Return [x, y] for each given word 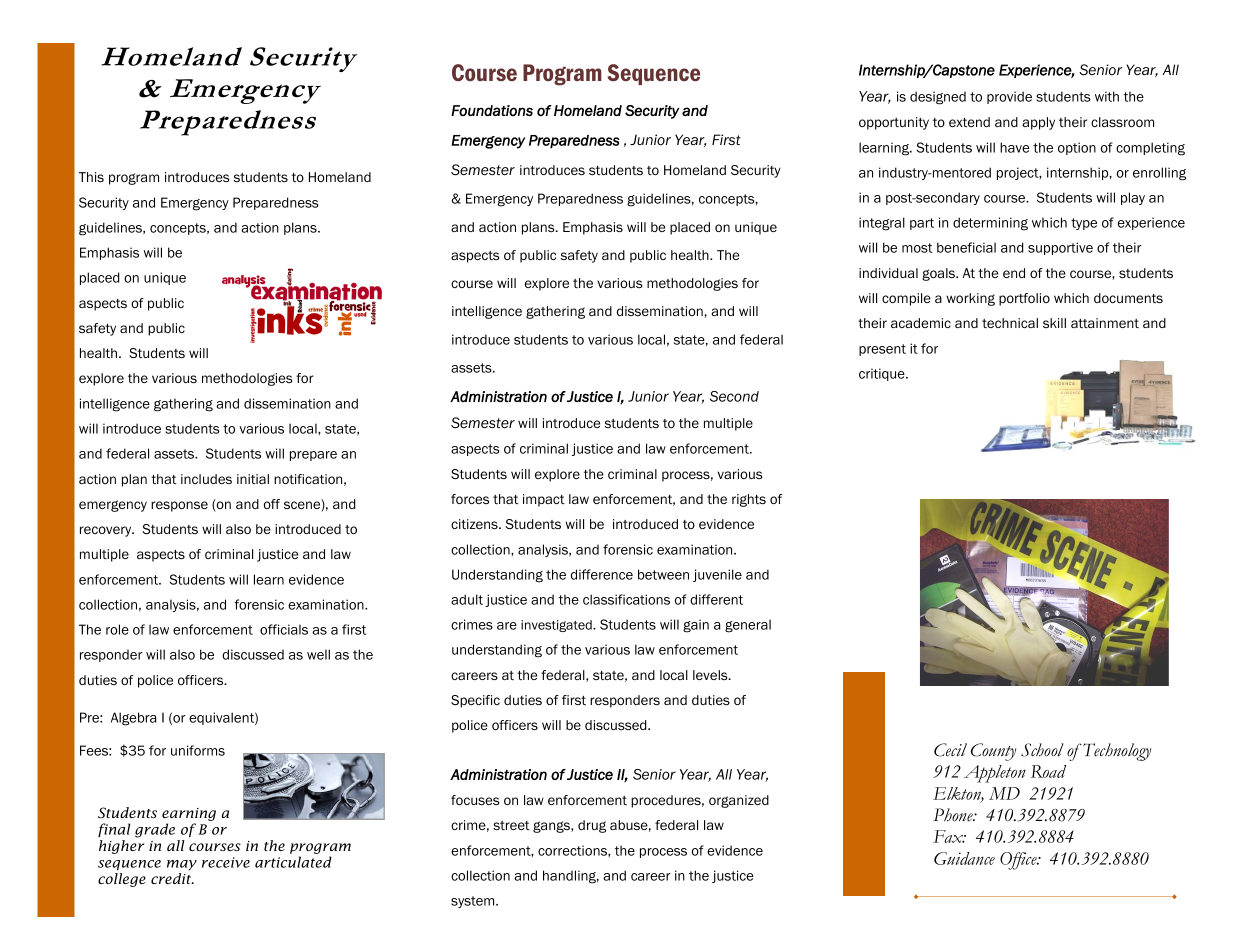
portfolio [1024, 299]
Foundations [492, 110]
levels [711, 675]
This [91, 177]
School [1042, 750]
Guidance [964, 858]
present [882, 350]
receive [226, 862]
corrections [573, 850]
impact [544, 500]
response [179, 506]
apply [1039, 123]
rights [749, 500]
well [318, 654]
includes [206, 479]
